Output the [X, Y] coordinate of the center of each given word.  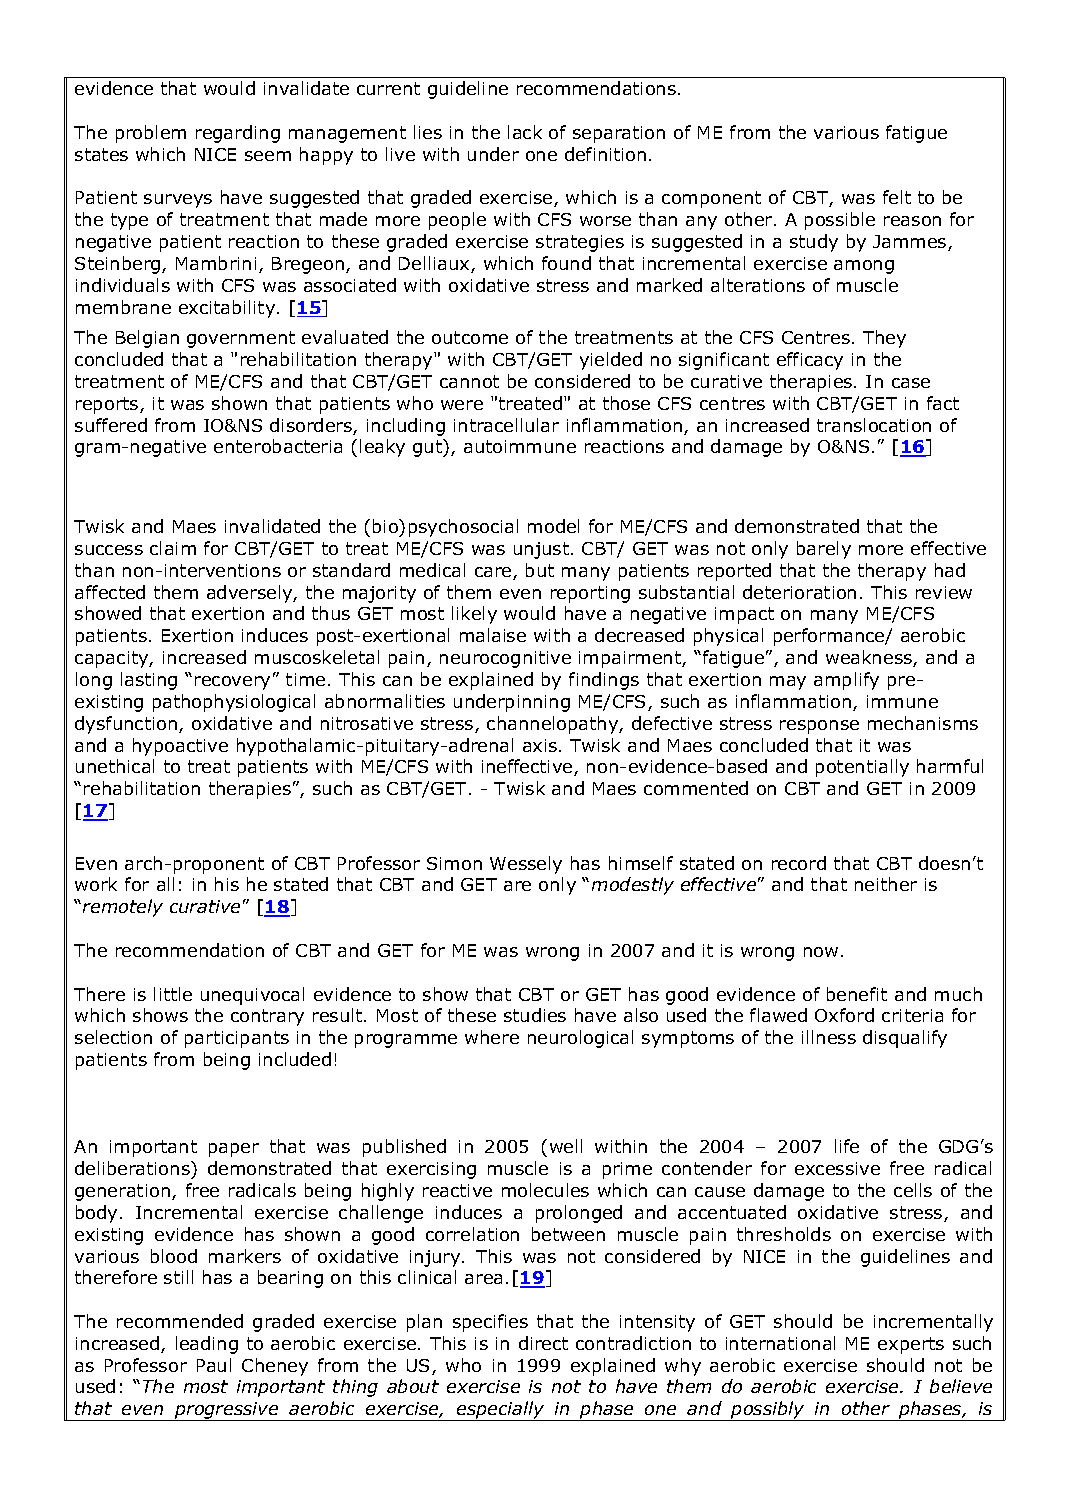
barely [824, 550]
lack [525, 132]
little [173, 994]
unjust [541, 550]
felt [897, 197]
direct [543, 1343]
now [821, 952]
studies [535, 1015]
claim [173, 548]
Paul [214, 1365]
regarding [238, 134]
